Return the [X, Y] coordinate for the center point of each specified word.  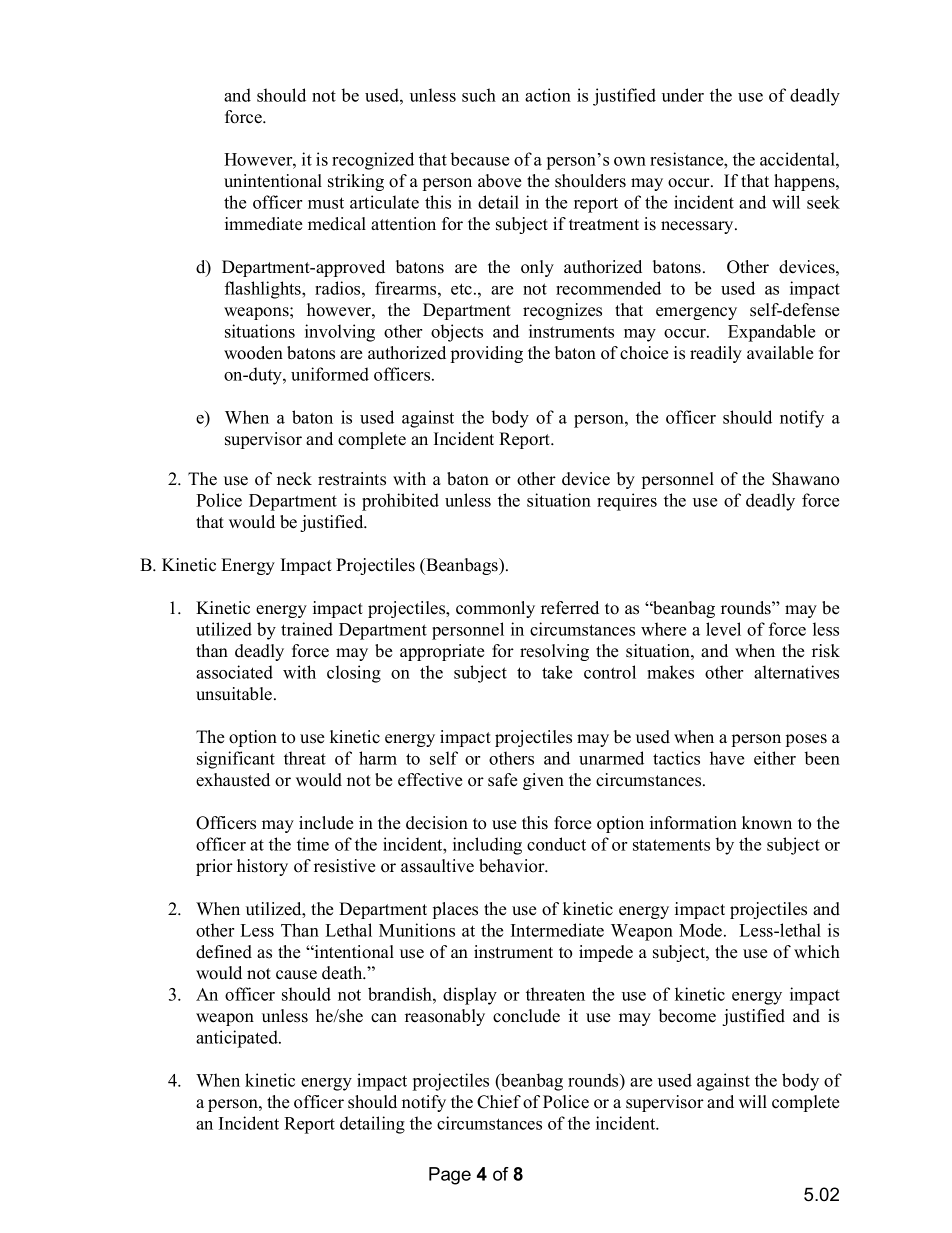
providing [487, 354]
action [548, 95]
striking [356, 182]
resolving [554, 652]
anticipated [238, 1039]
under [683, 95]
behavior [513, 866]
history [262, 867]
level [723, 629]
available [780, 353]
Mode [702, 930]
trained [307, 629]
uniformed [330, 374]
